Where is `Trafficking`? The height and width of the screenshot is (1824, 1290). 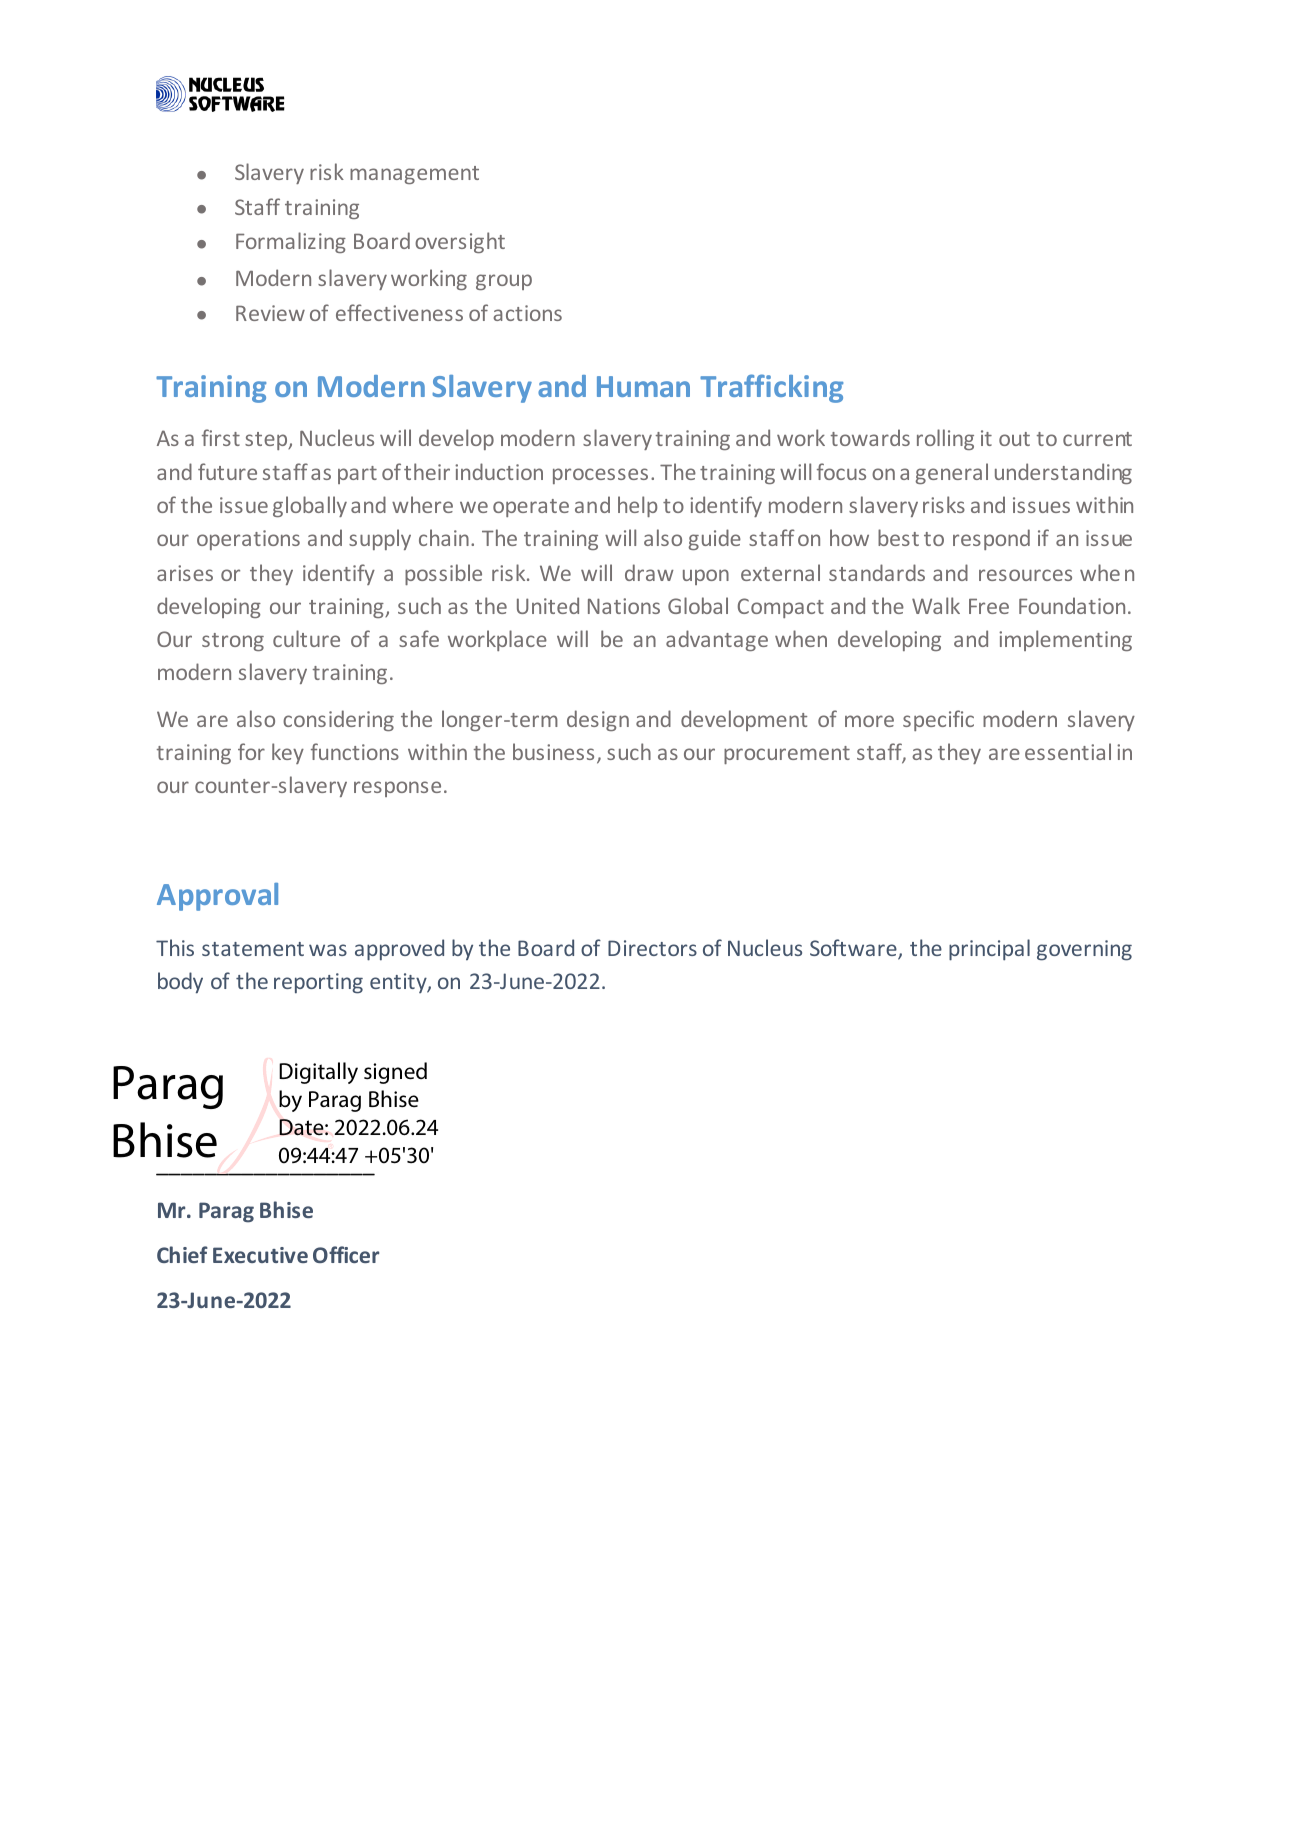 Trafficking is located at coordinates (771, 388).
